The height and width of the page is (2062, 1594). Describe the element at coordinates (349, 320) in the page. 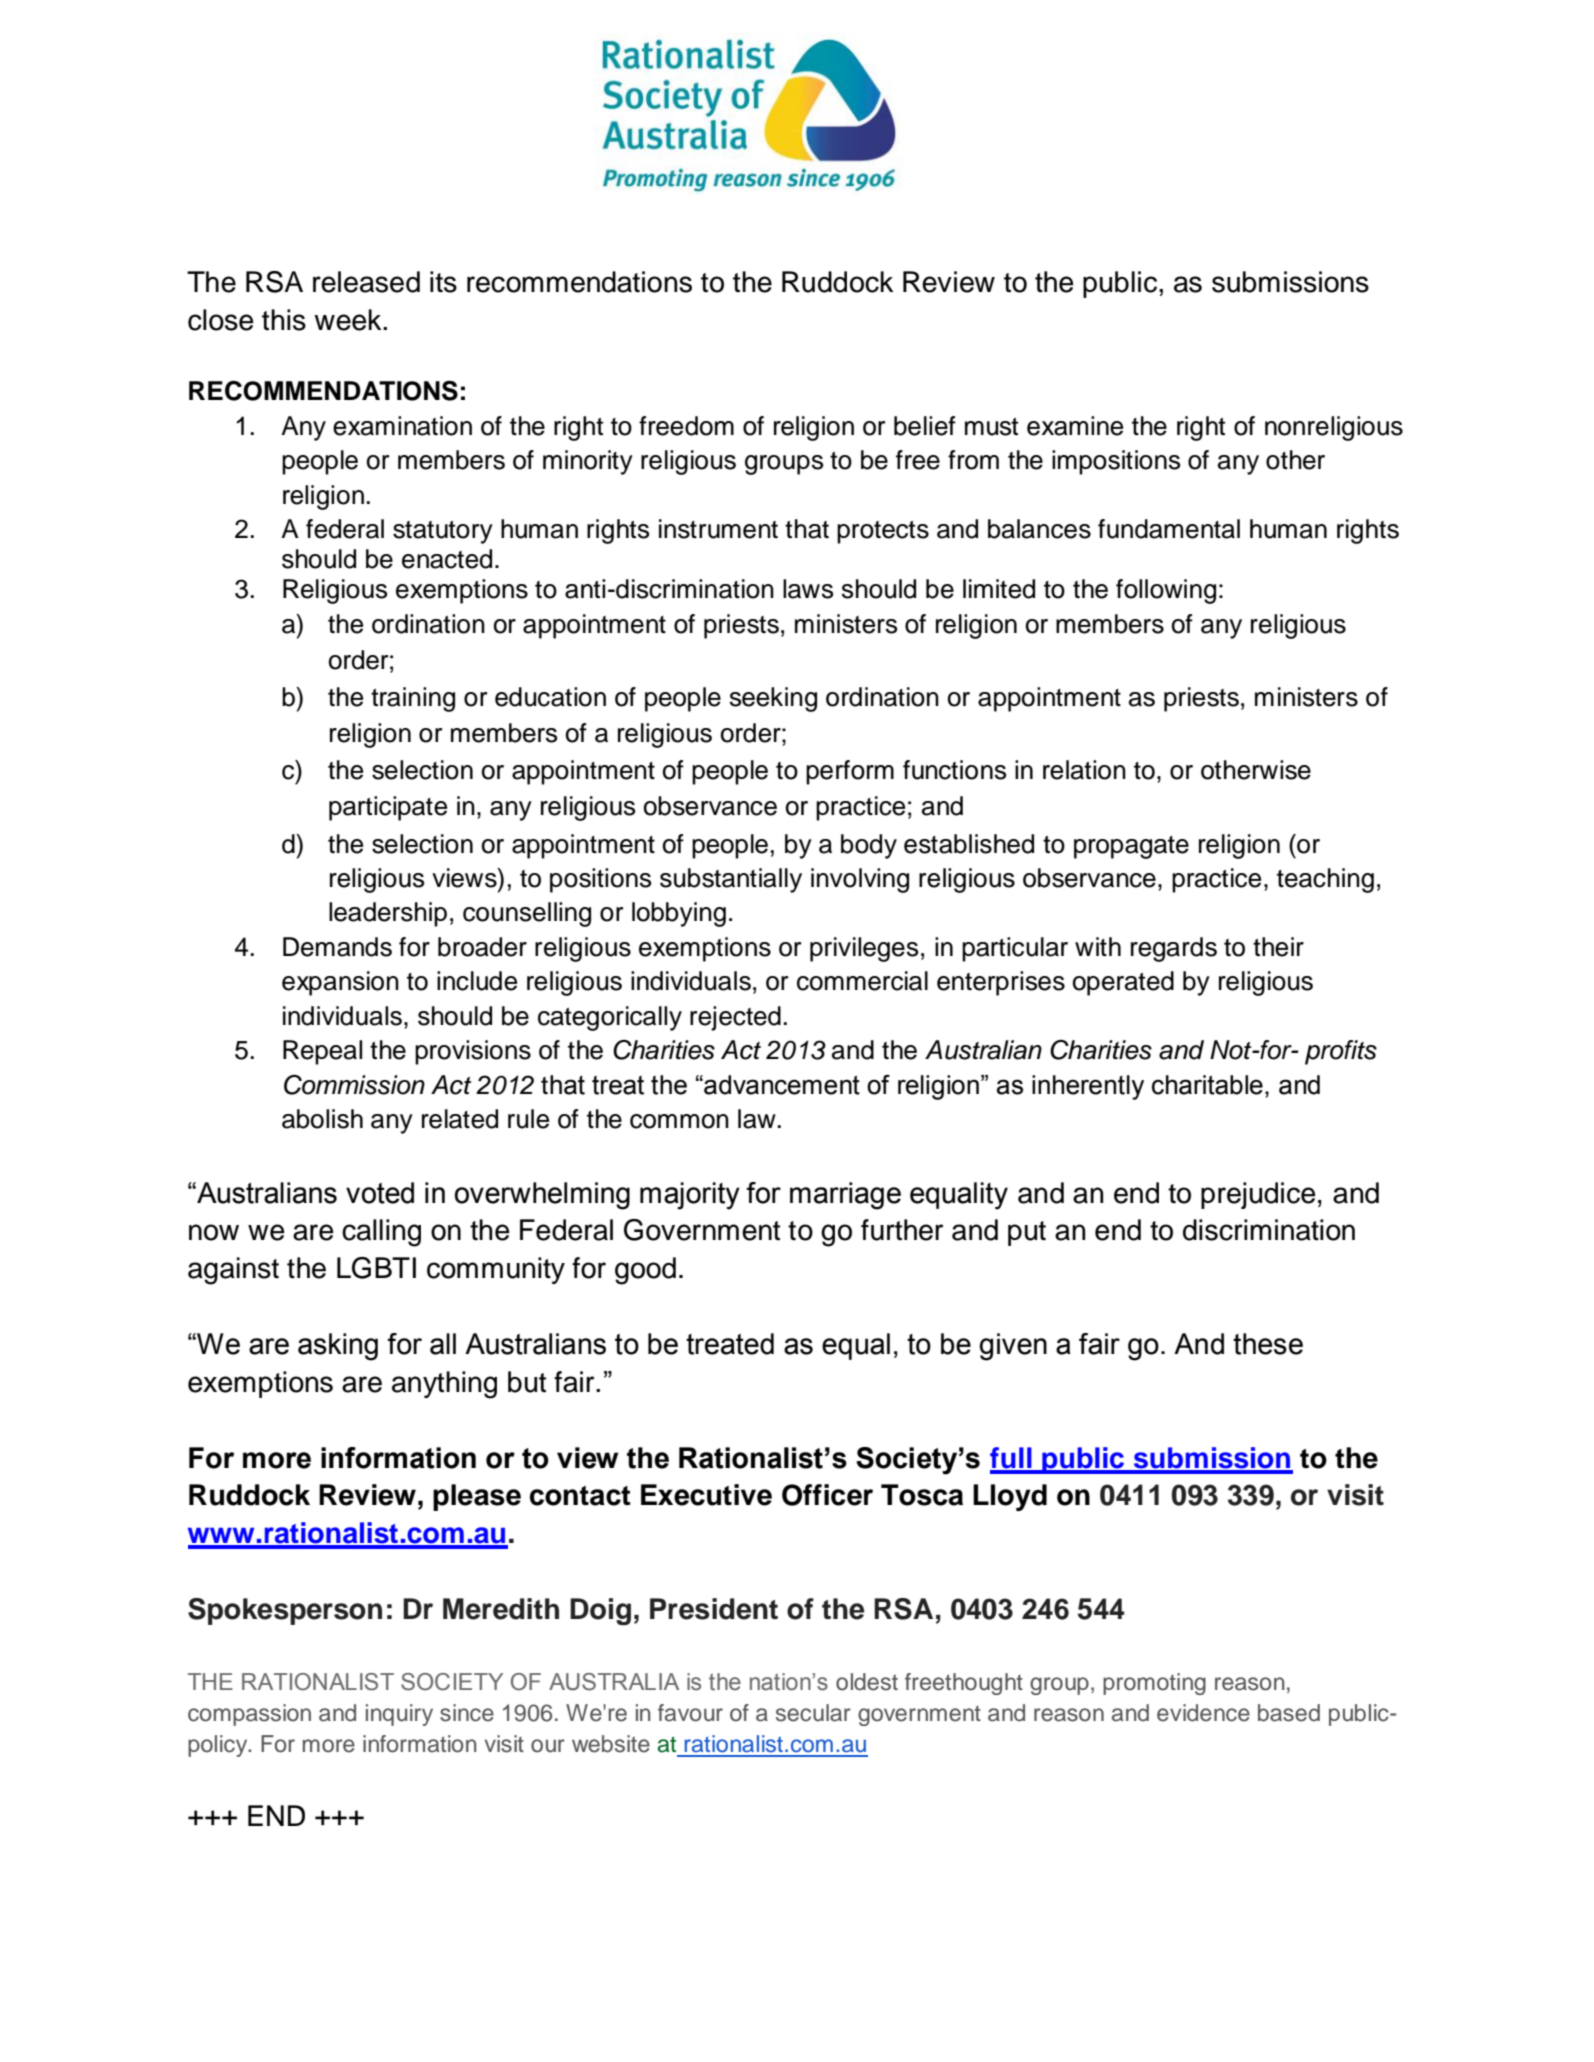

I see `week` at that location.
